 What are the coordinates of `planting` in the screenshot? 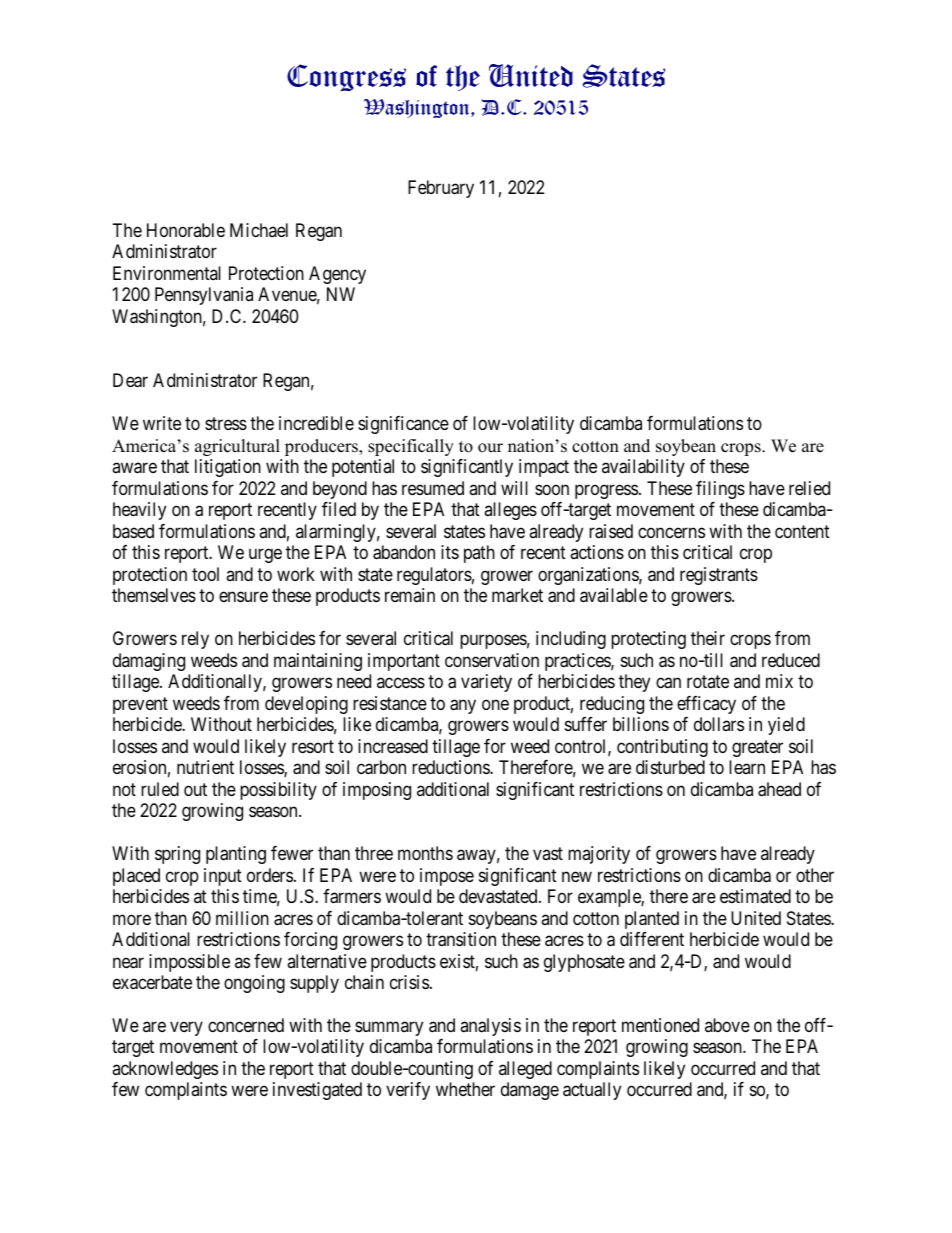 It's located at (236, 855).
